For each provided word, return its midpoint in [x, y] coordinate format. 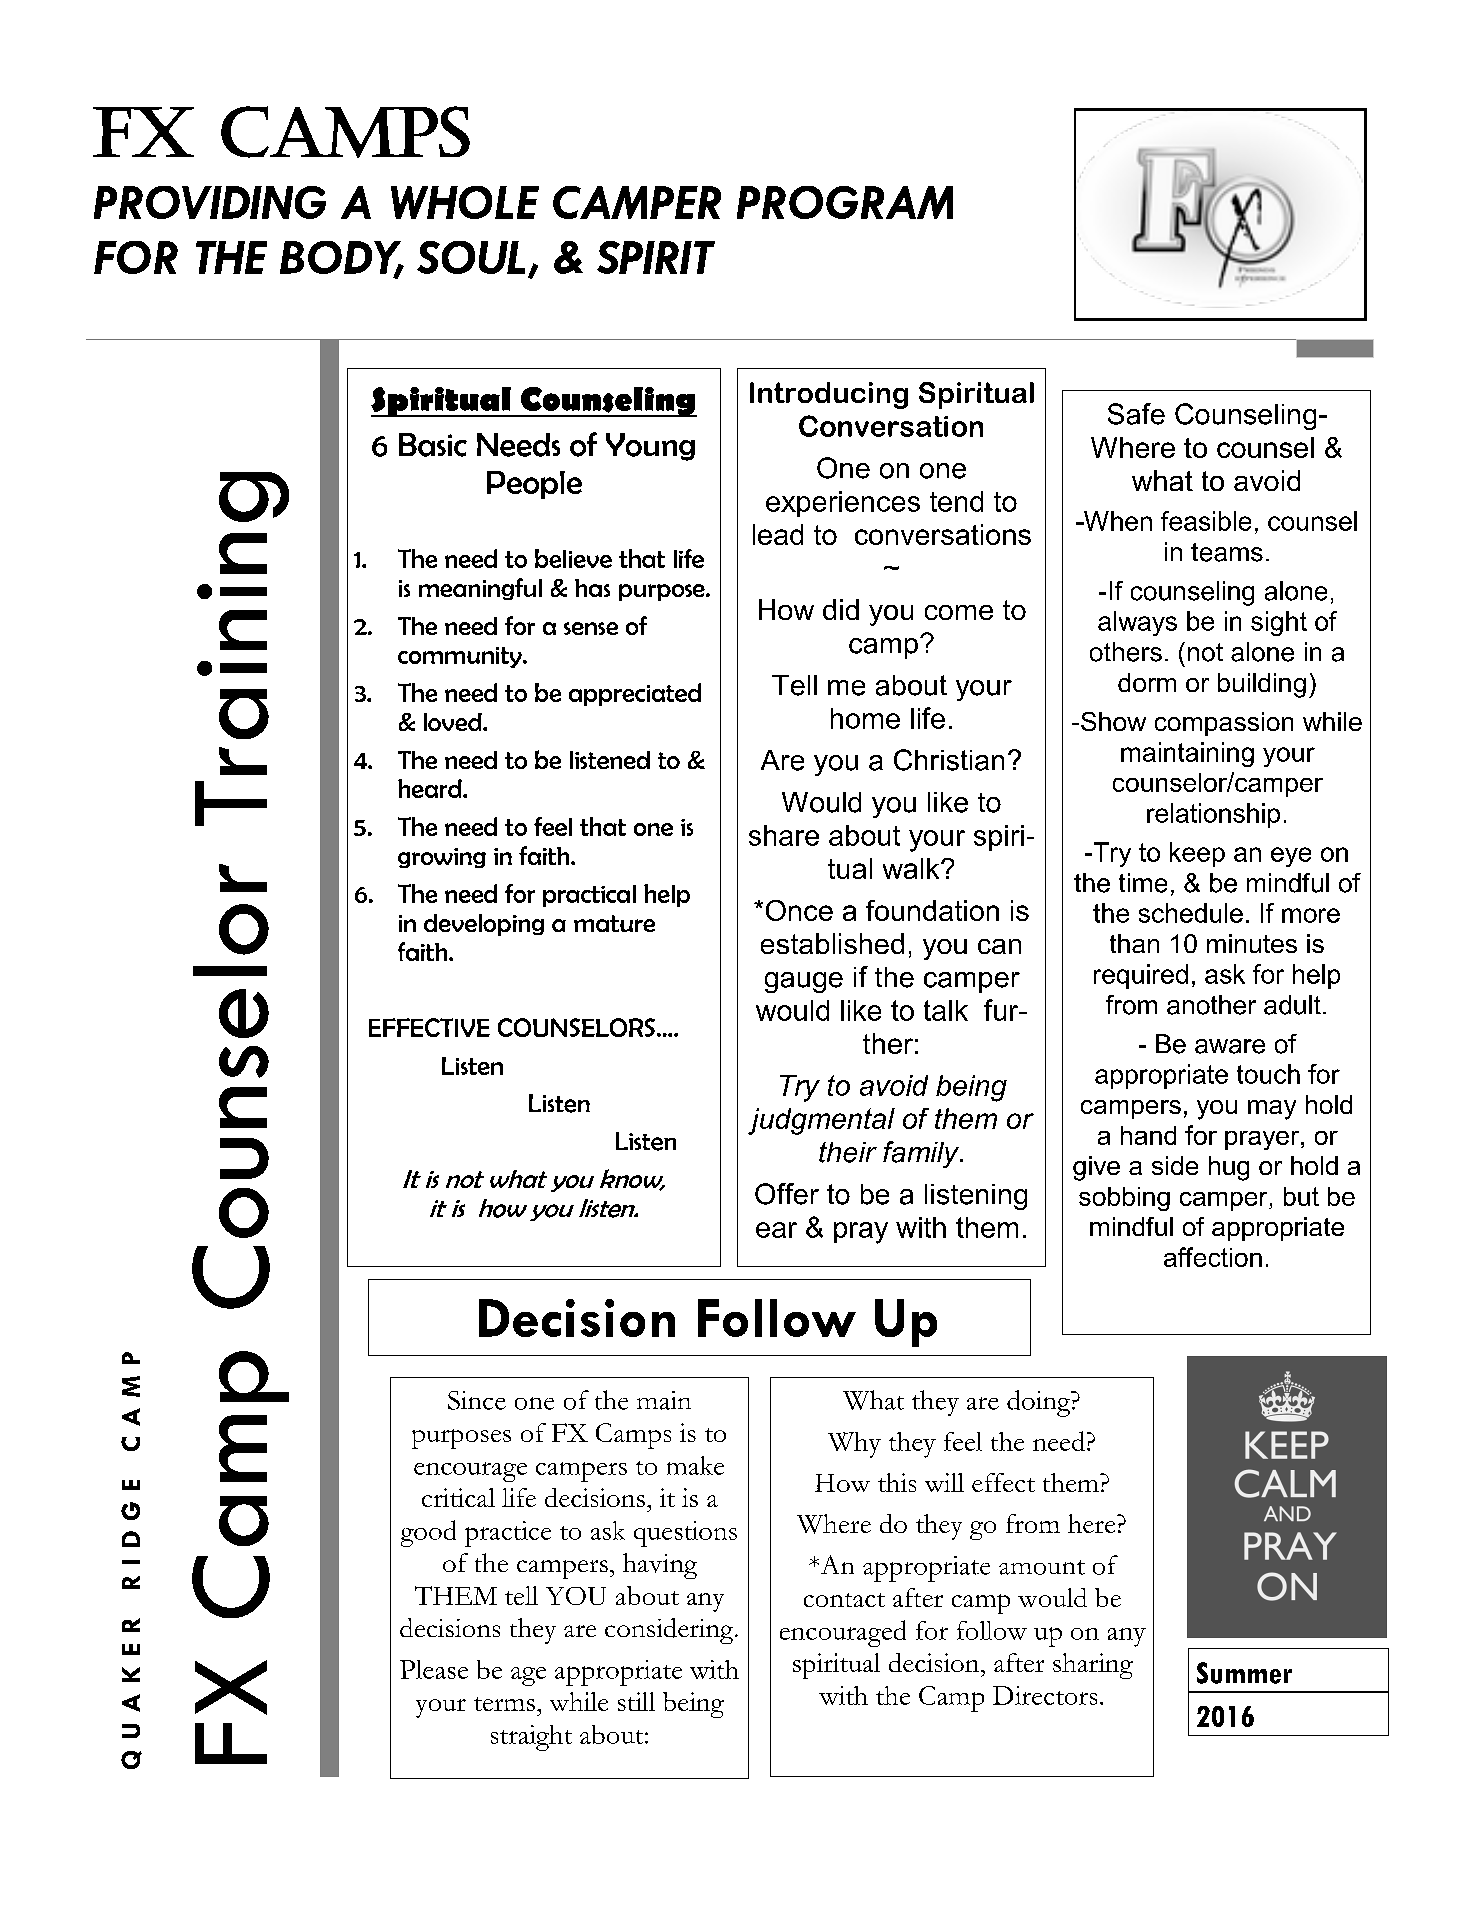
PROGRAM [845, 202]
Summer [1244, 1673]
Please [434, 1669]
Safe [1136, 414]
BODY [342, 258]
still [636, 1701]
